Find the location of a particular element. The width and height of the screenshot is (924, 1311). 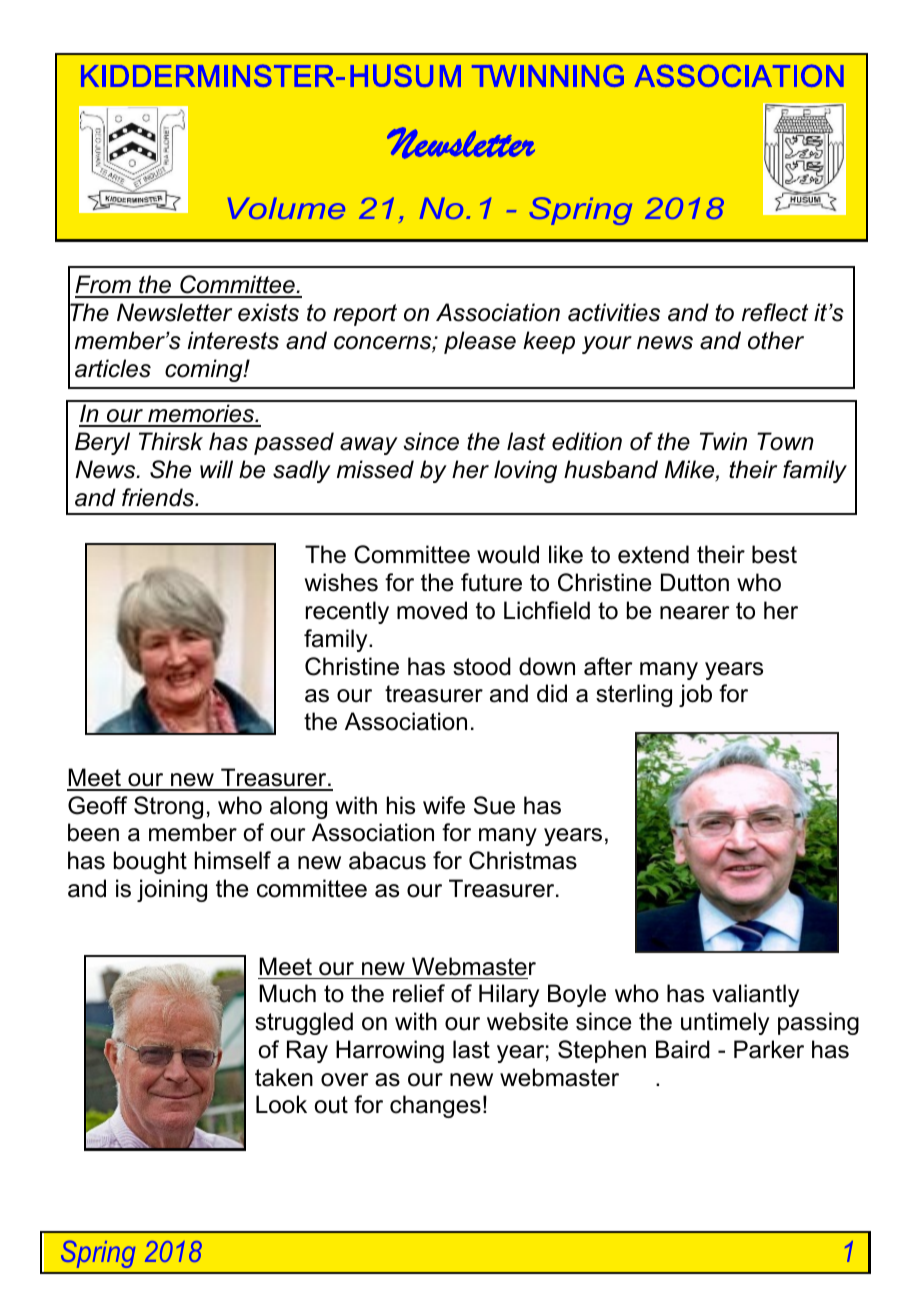

friends is located at coordinates (159, 497).
